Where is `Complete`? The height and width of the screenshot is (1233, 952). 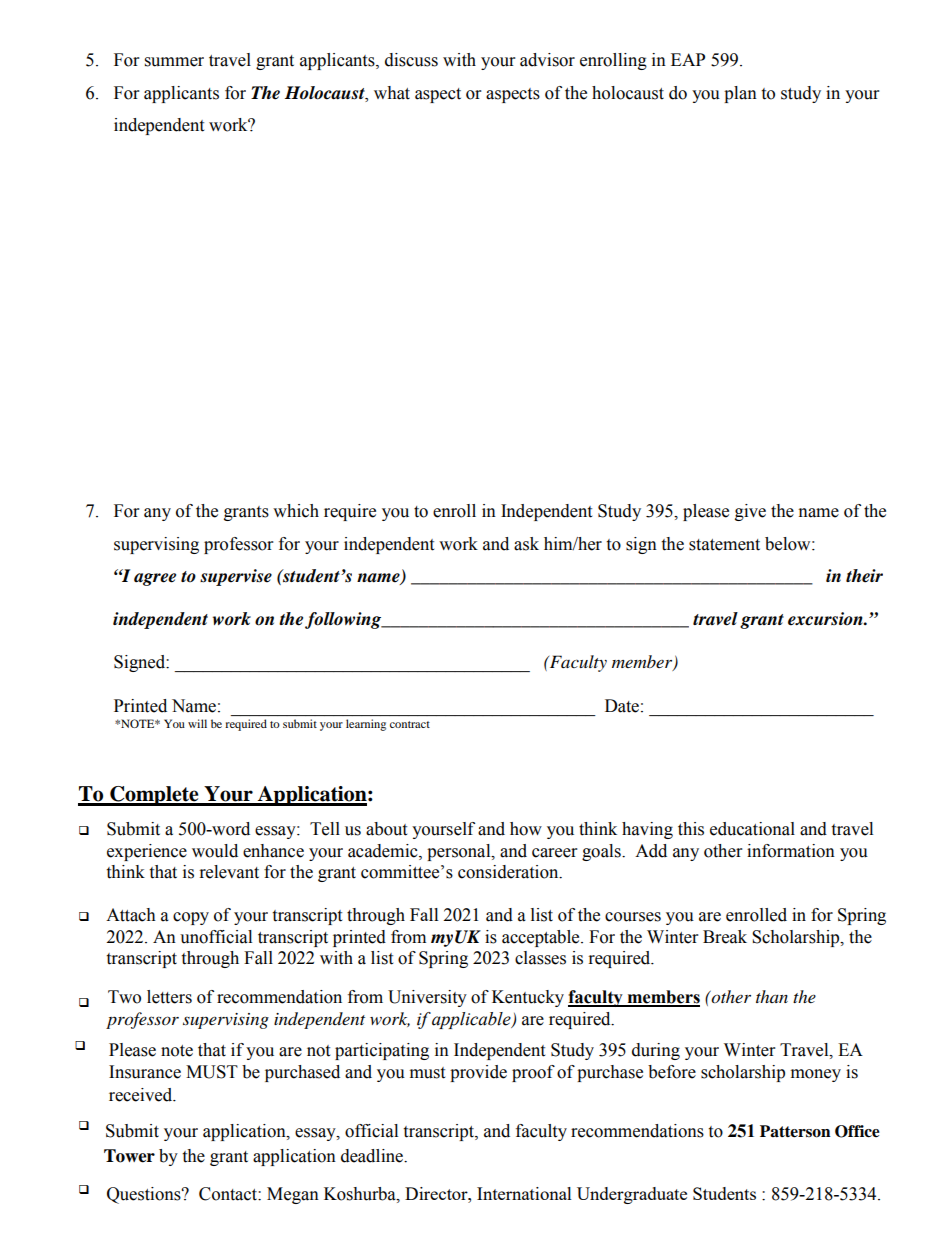 Complete is located at coordinates (154, 796).
